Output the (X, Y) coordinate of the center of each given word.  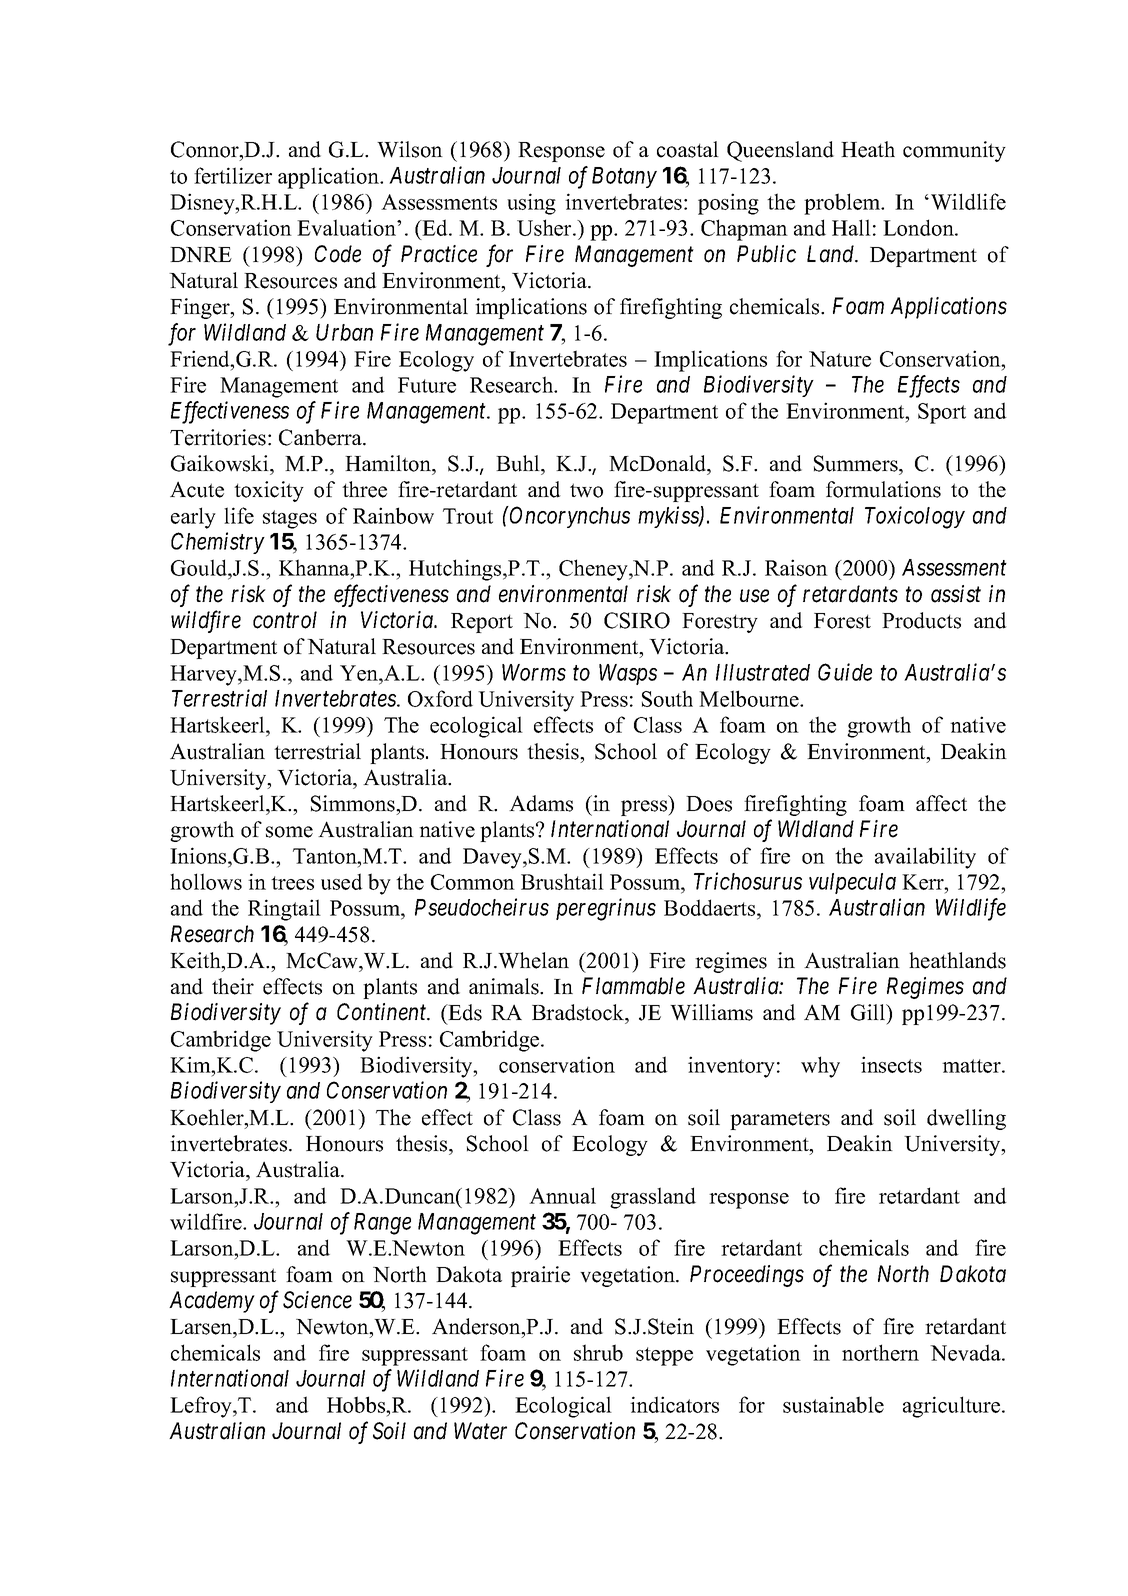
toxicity (269, 491)
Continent (383, 1012)
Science (317, 1300)
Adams (541, 803)
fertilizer (233, 175)
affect (941, 803)
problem (843, 204)
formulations (883, 489)
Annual (562, 1195)
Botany (624, 177)
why (820, 1067)
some (289, 832)
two (586, 490)
